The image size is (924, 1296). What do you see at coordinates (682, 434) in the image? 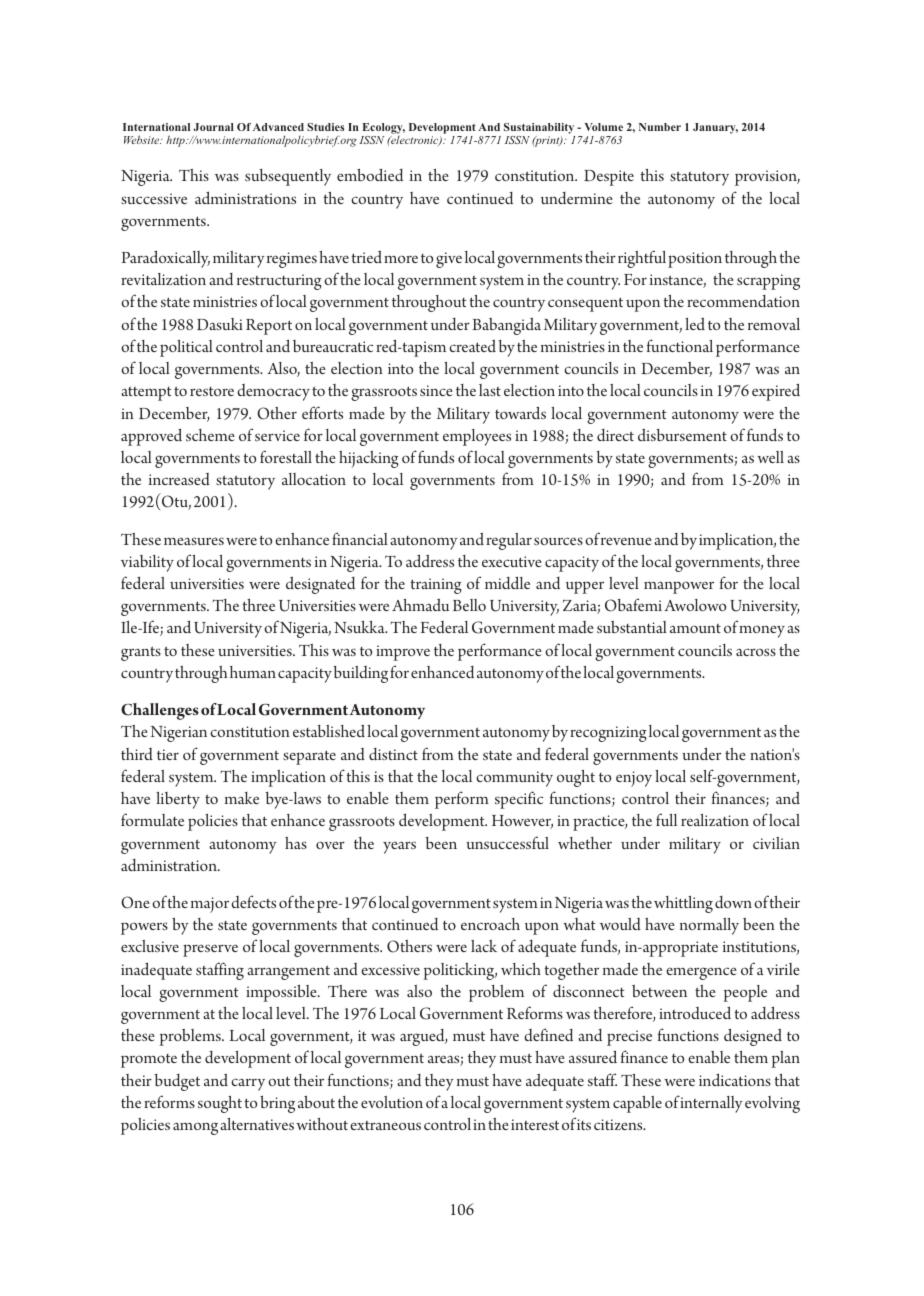
I see `disbursement` at bounding box center [682, 434].
